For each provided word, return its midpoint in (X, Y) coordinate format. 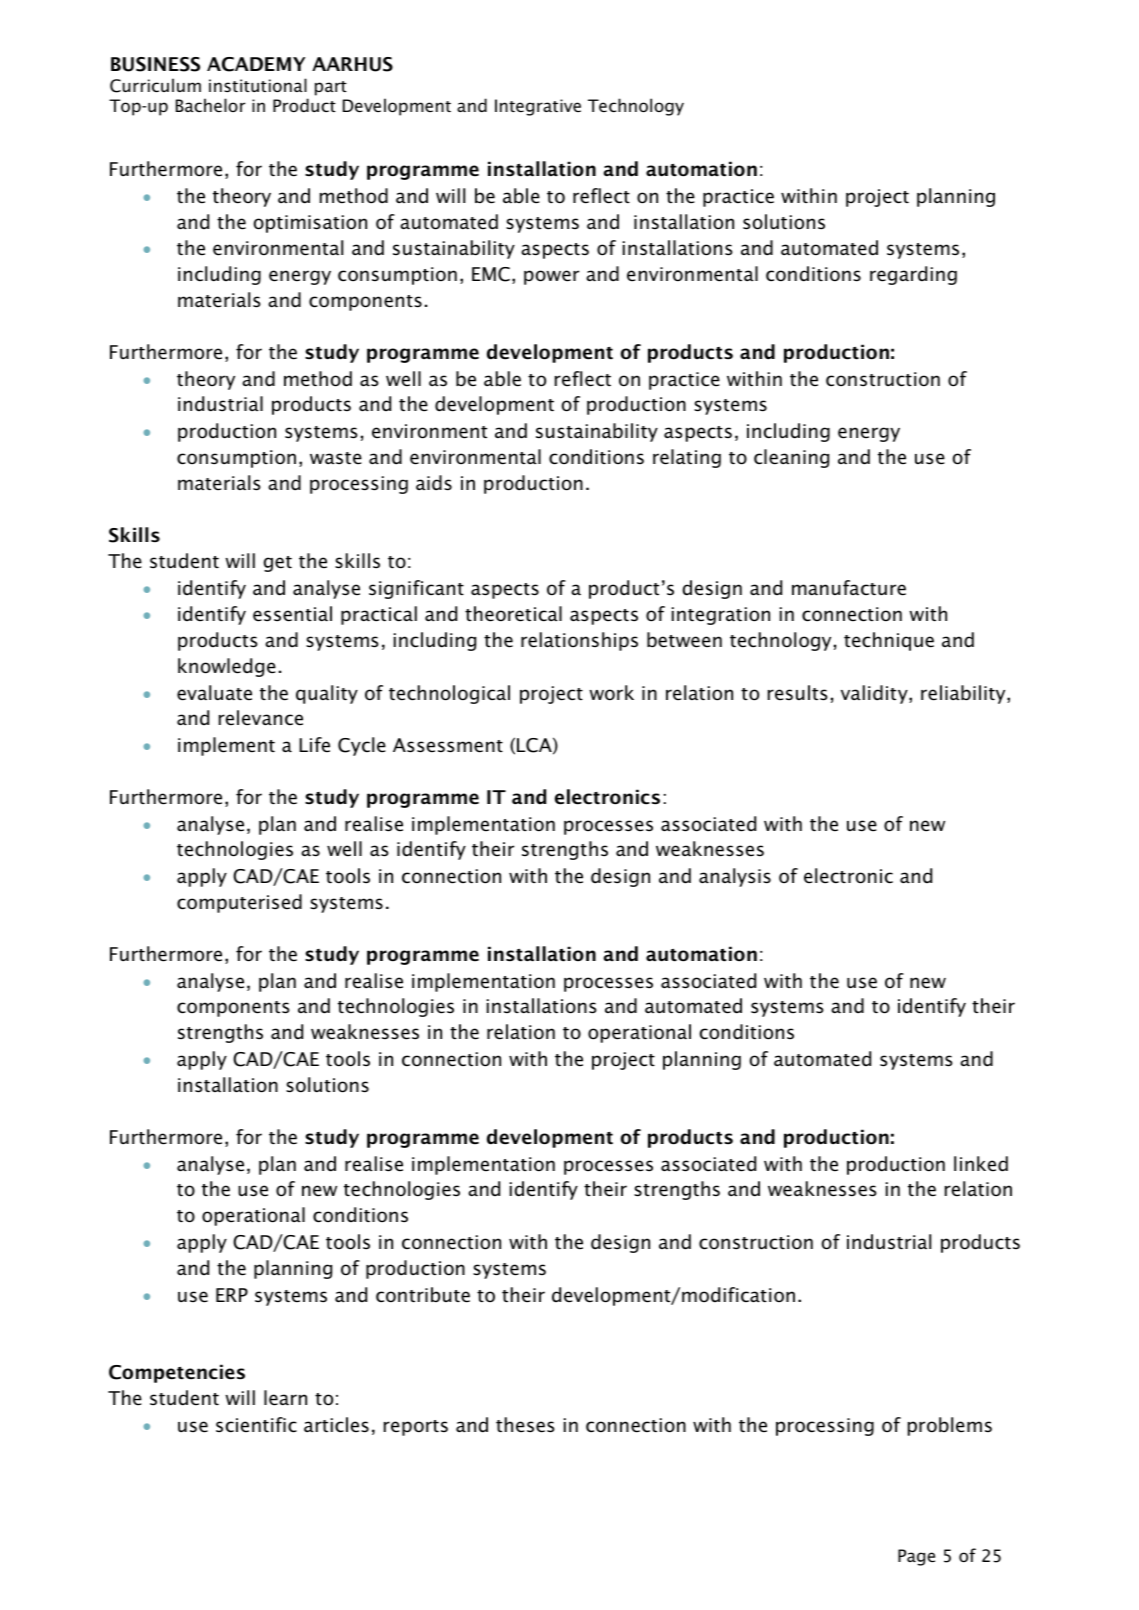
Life (314, 745)
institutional (258, 85)
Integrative (538, 107)
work (611, 693)
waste (336, 458)
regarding (913, 275)
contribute (423, 1295)
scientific (256, 1425)
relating (687, 458)
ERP (232, 1295)
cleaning (791, 458)
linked (981, 1164)
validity (875, 694)
